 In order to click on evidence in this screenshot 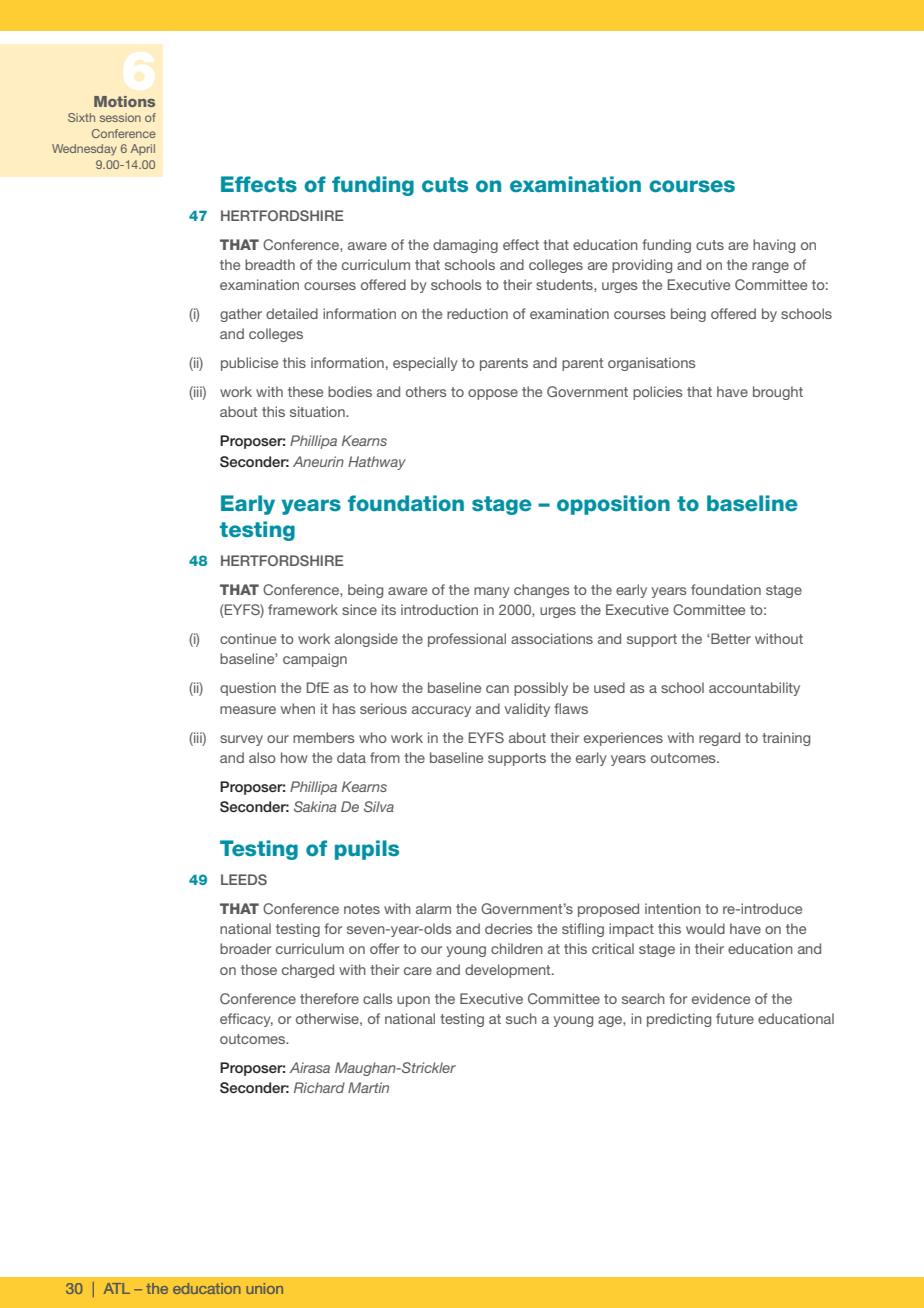, I will do `click(721, 998)`.
